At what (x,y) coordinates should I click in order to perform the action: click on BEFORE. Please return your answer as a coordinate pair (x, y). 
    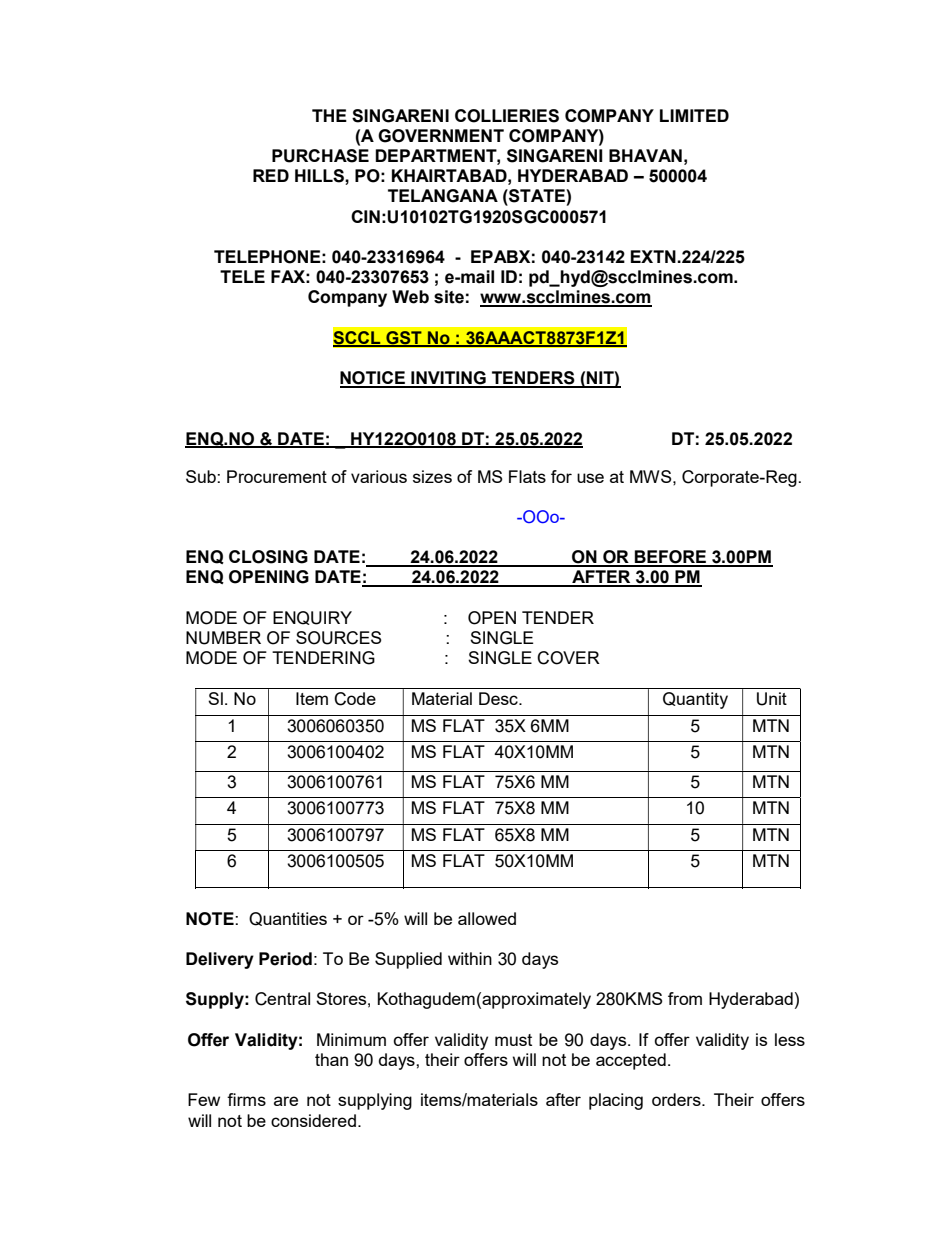
    Looking at the image, I should click on (671, 558).
